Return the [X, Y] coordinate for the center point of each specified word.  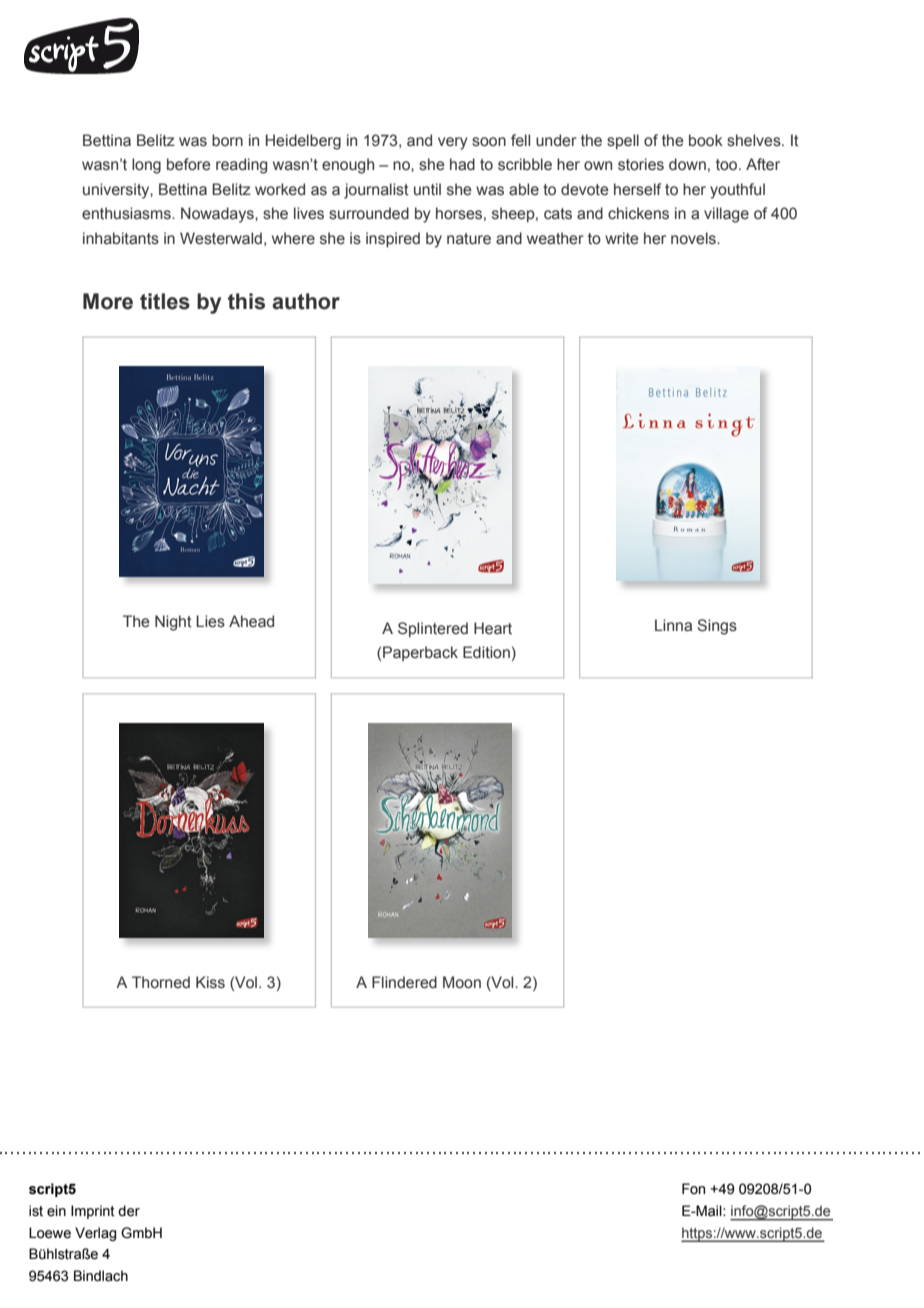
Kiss [210, 982]
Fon [693, 1188]
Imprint [93, 1212]
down [687, 164]
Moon [462, 982]
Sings [717, 627]
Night [173, 623]
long [146, 166]
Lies [210, 621]
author [306, 301]
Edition [486, 652]
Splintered [433, 629]
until [427, 189]
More [108, 301]
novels [694, 238]
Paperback [420, 653]
